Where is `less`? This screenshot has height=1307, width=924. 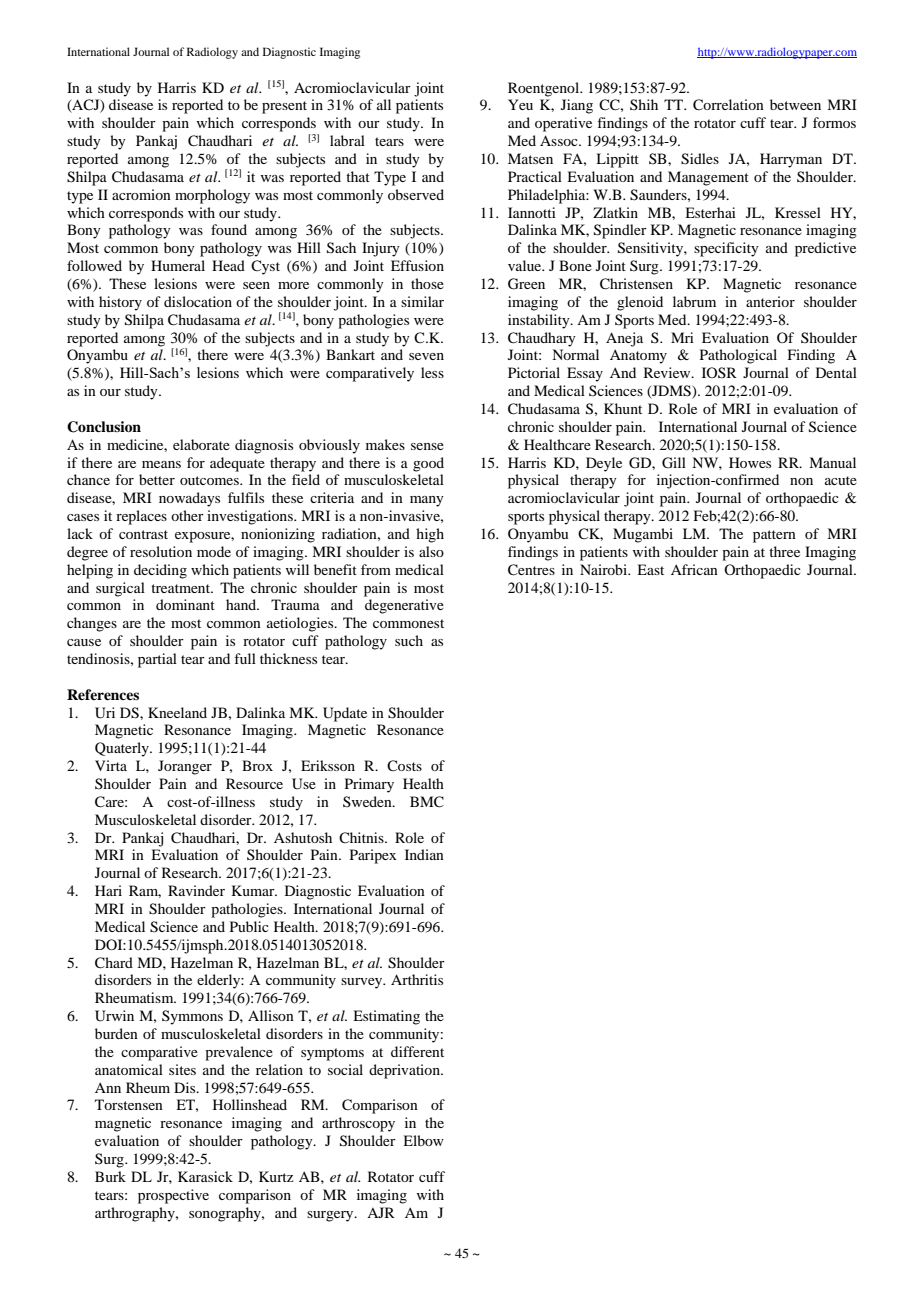 less is located at coordinates (432, 372).
